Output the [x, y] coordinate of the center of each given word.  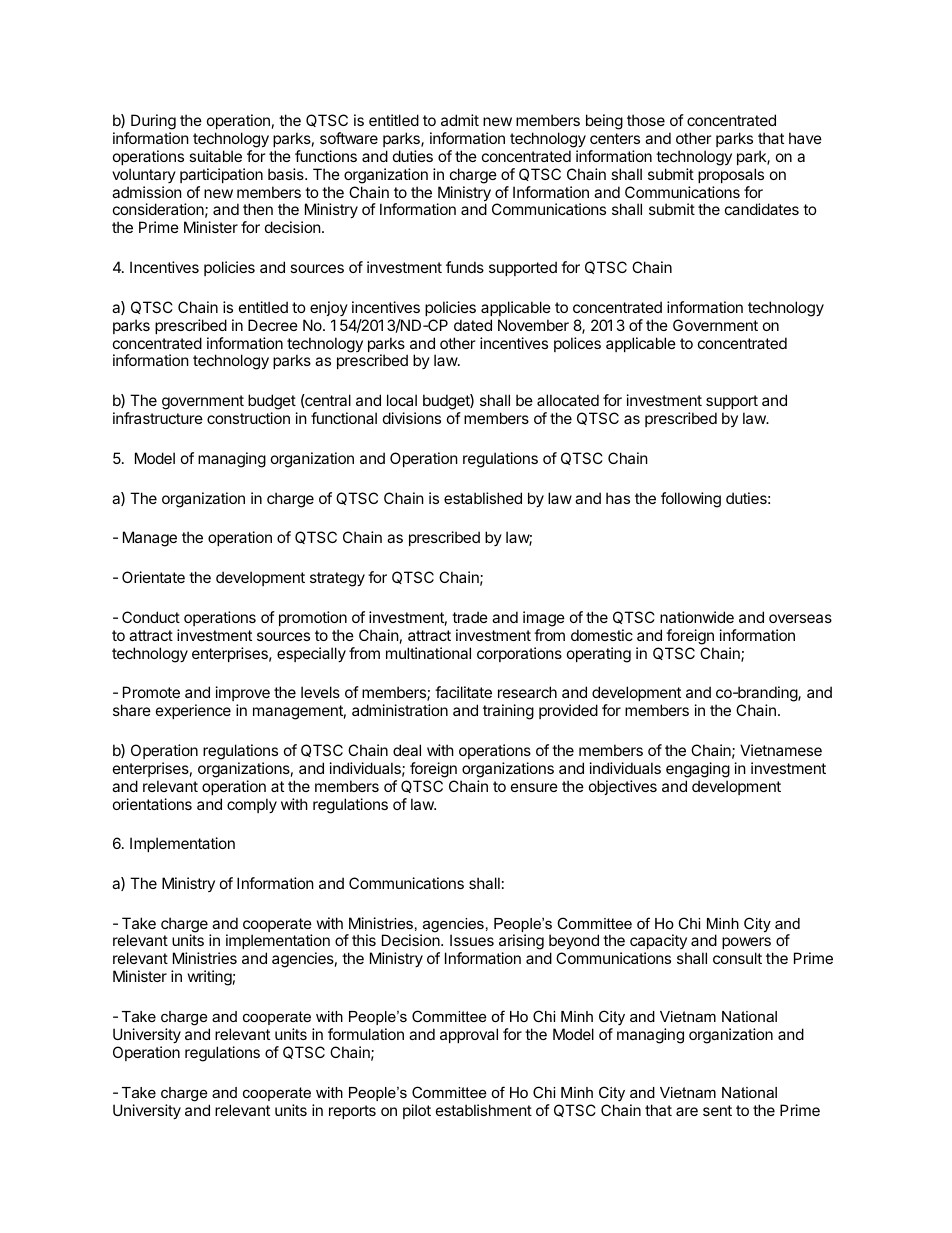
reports [352, 1112]
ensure [534, 787]
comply [252, 805]
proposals [731, 175]
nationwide [697, 617]
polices [577, 344]
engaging [698, 770]
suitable [215, 156]
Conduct [151, 617]
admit [460, 120]
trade [470, 617]
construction [248, 418]
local [402, 400]
